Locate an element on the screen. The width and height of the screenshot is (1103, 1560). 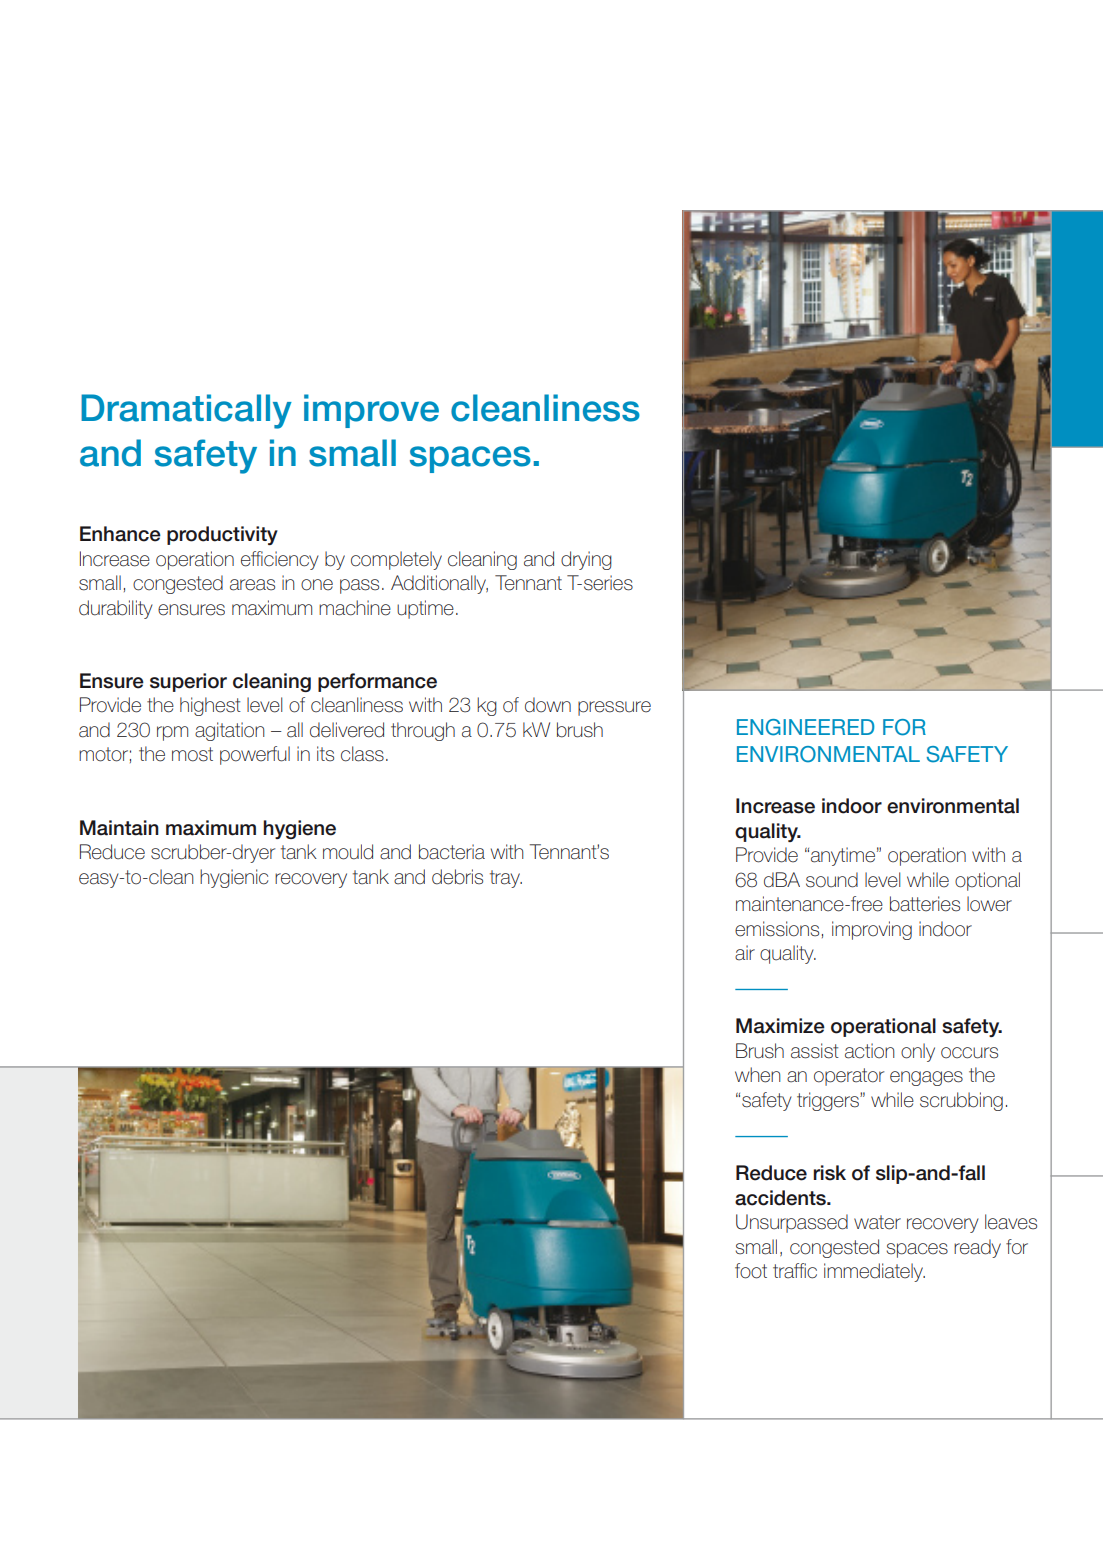
drying is located at coordinates (586, 560).
